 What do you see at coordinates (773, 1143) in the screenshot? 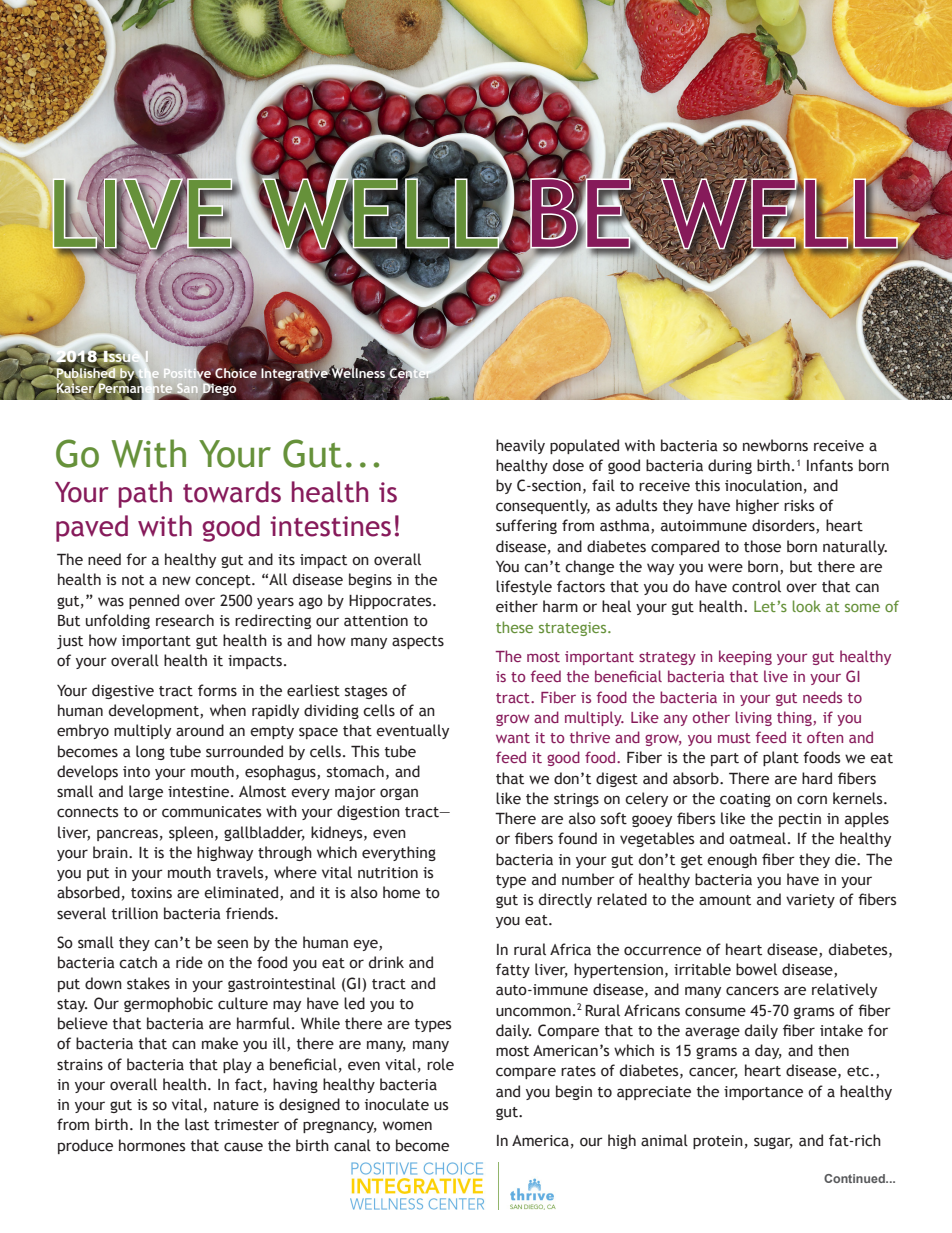
I see `sugar` at bounding box center [773, 1143].
